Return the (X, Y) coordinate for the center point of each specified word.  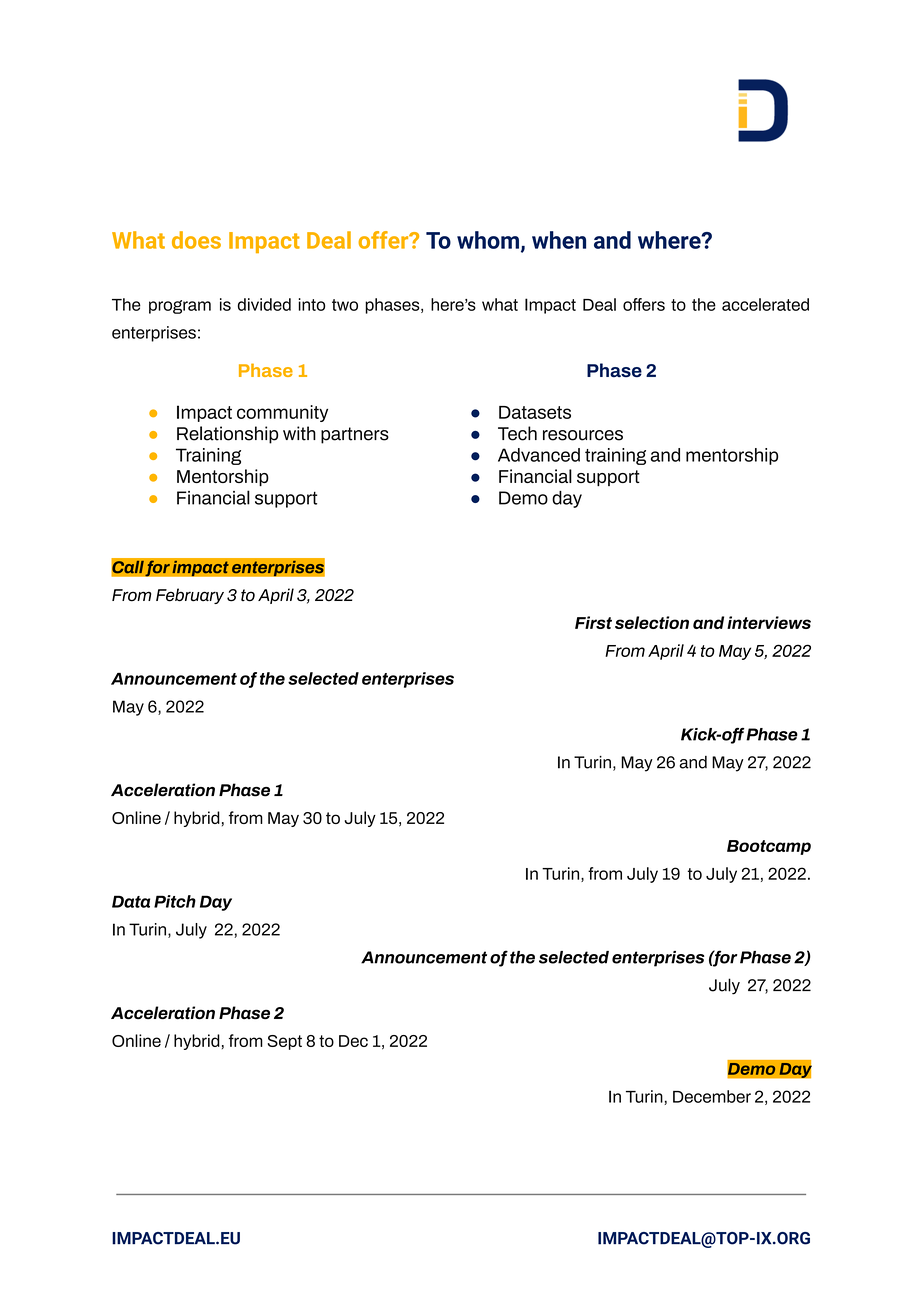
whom (488, 240)
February (190, 596)
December (712, 1096)
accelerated (765, 304)
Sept (285, 1042)
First (593, 622)
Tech (517, 433)
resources (583, 435)
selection (652, 622)
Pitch (175, 901)
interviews (769, 622)
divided (264, 304)
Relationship (227, 435)
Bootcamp (769, 847)
